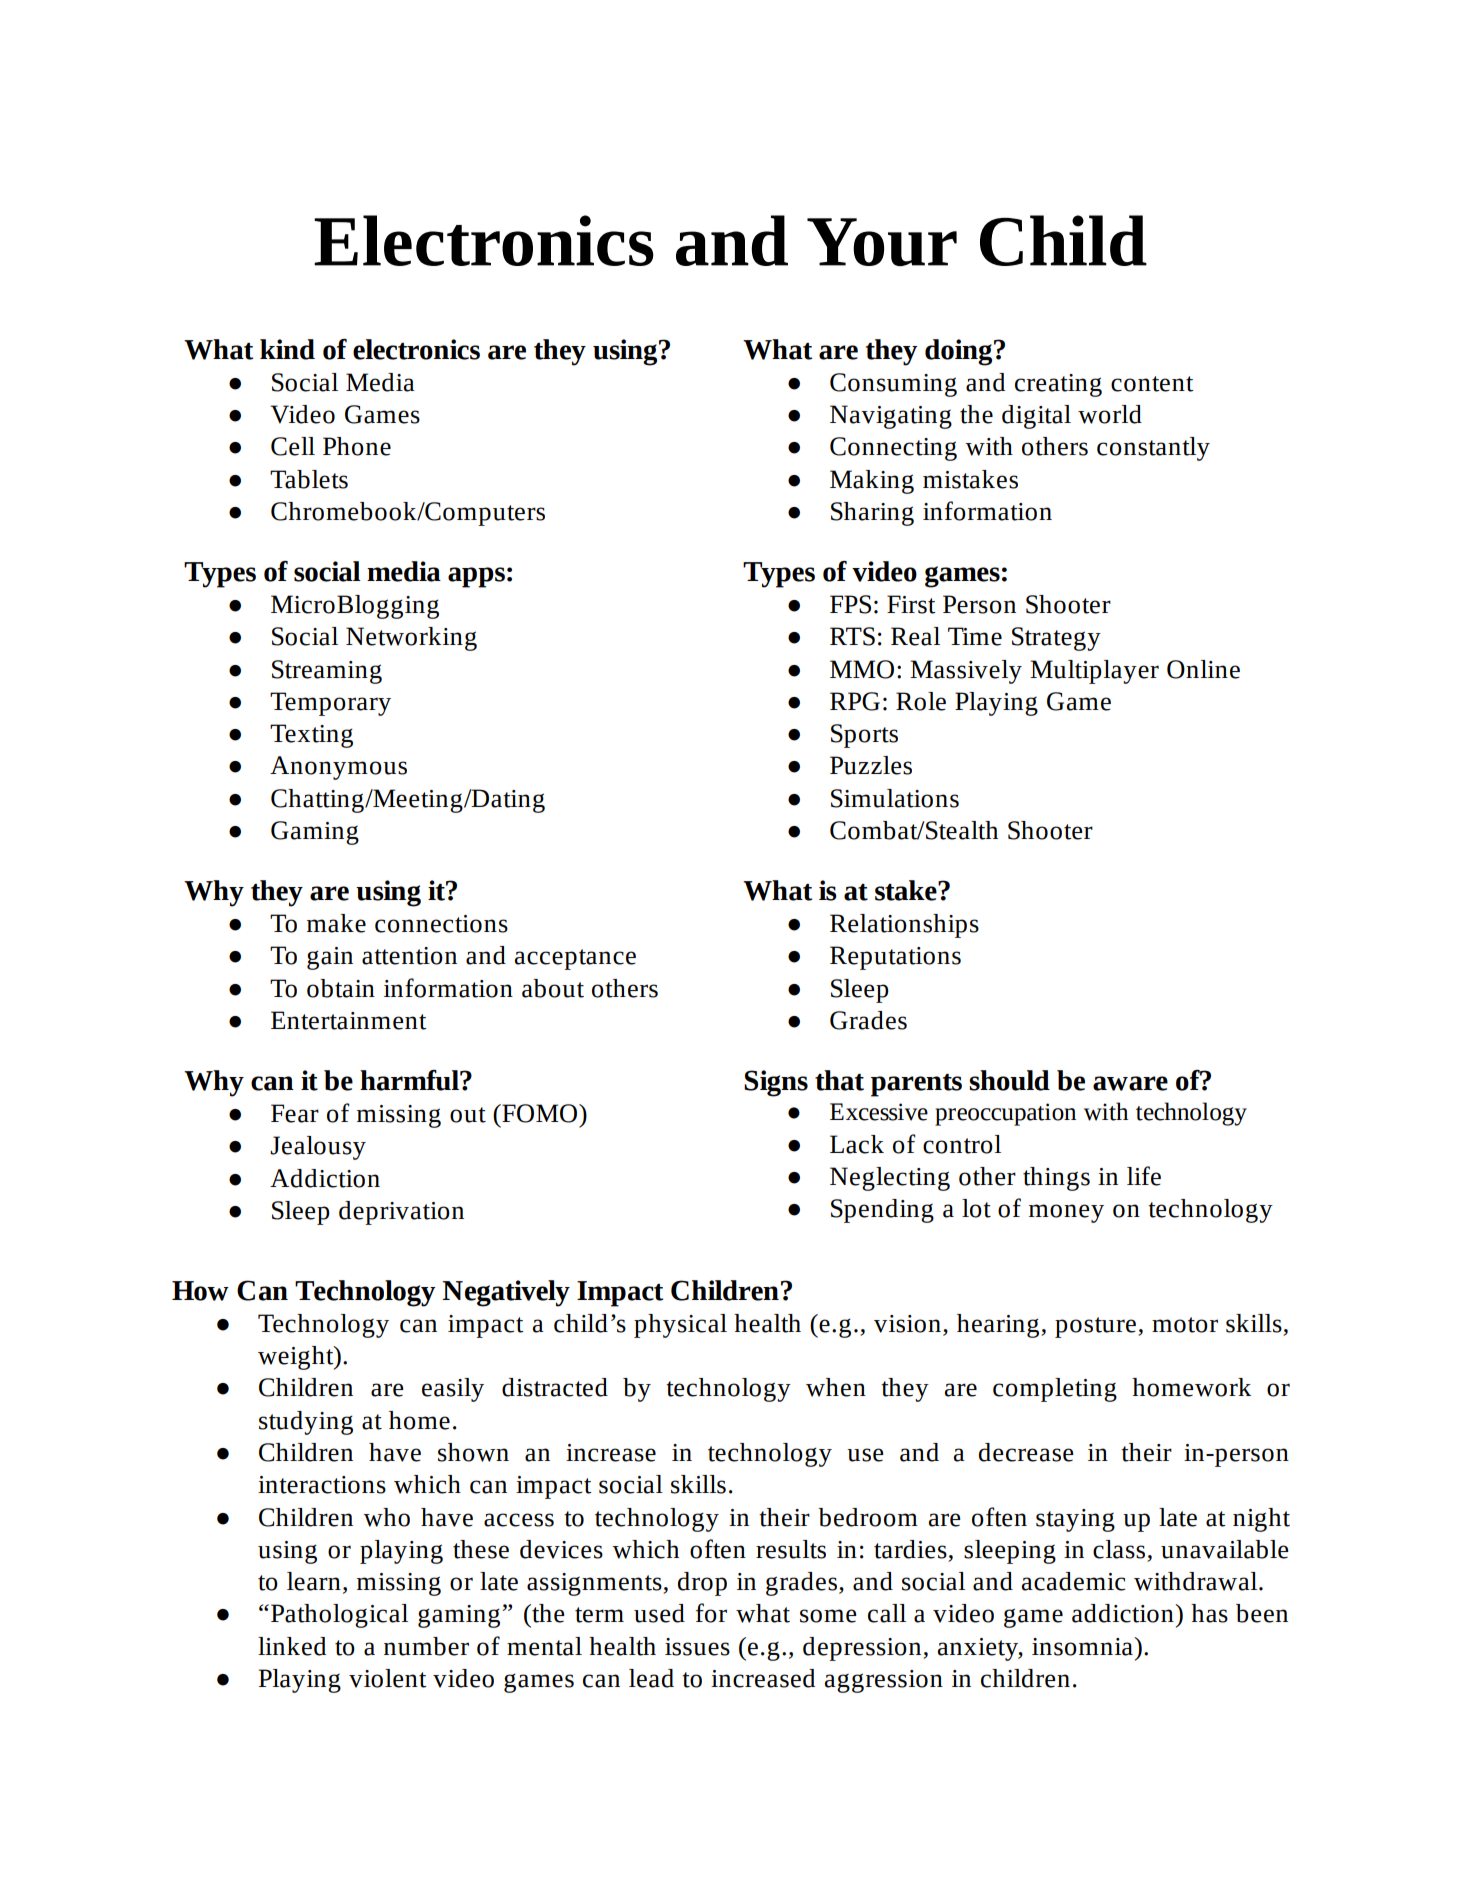  I want to click on content, so click(1152, 384).
